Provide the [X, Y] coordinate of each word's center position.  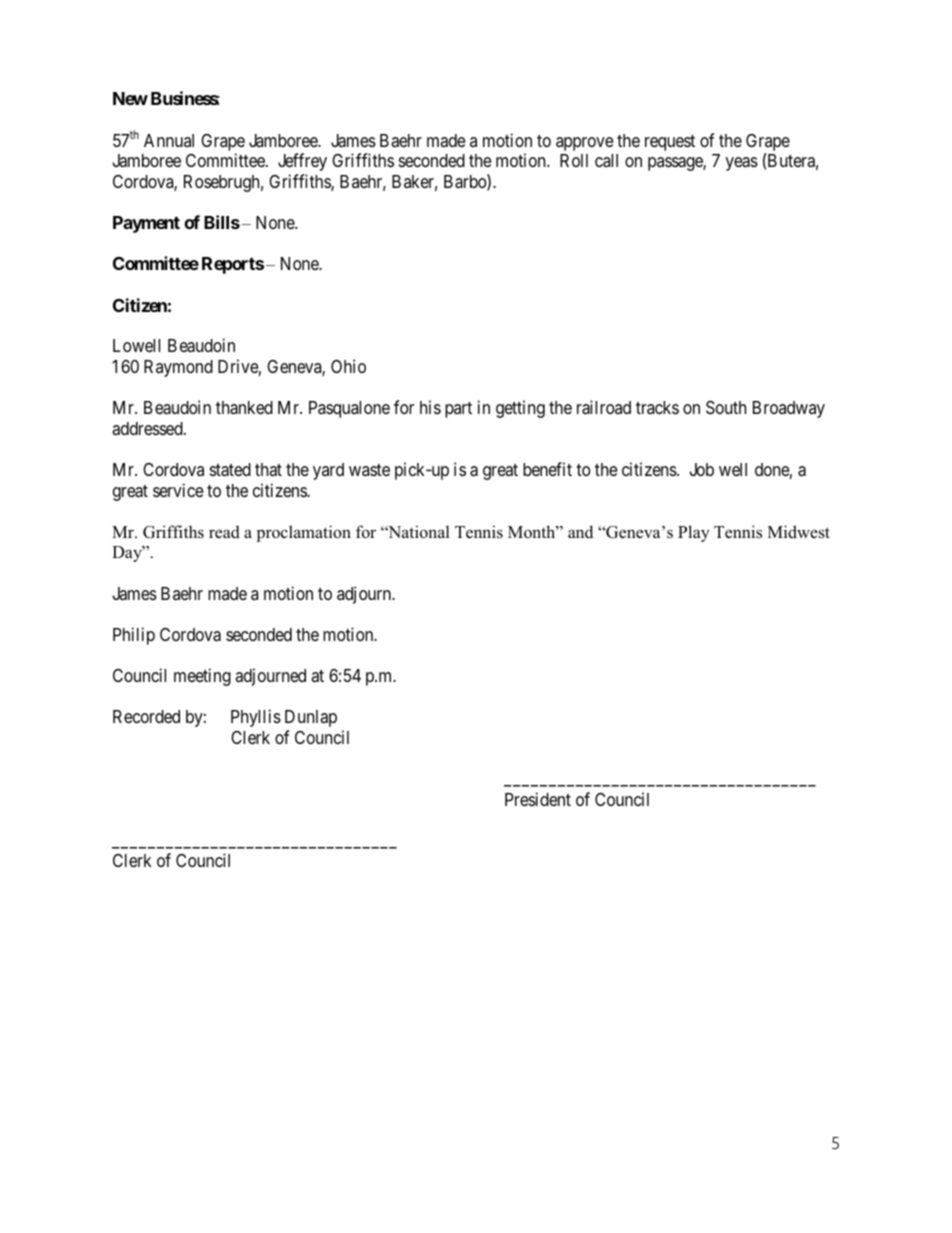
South [726, 408]
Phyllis [256, 718]
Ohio [348, 366]
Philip [134, 636]
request [670, 143]
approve [584, 144]
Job [702, 469]
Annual [169, 140]
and [580, 532]
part [458, 410]
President [538, 799]
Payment [146, 224]
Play [694, 533]
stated [230, 470]
